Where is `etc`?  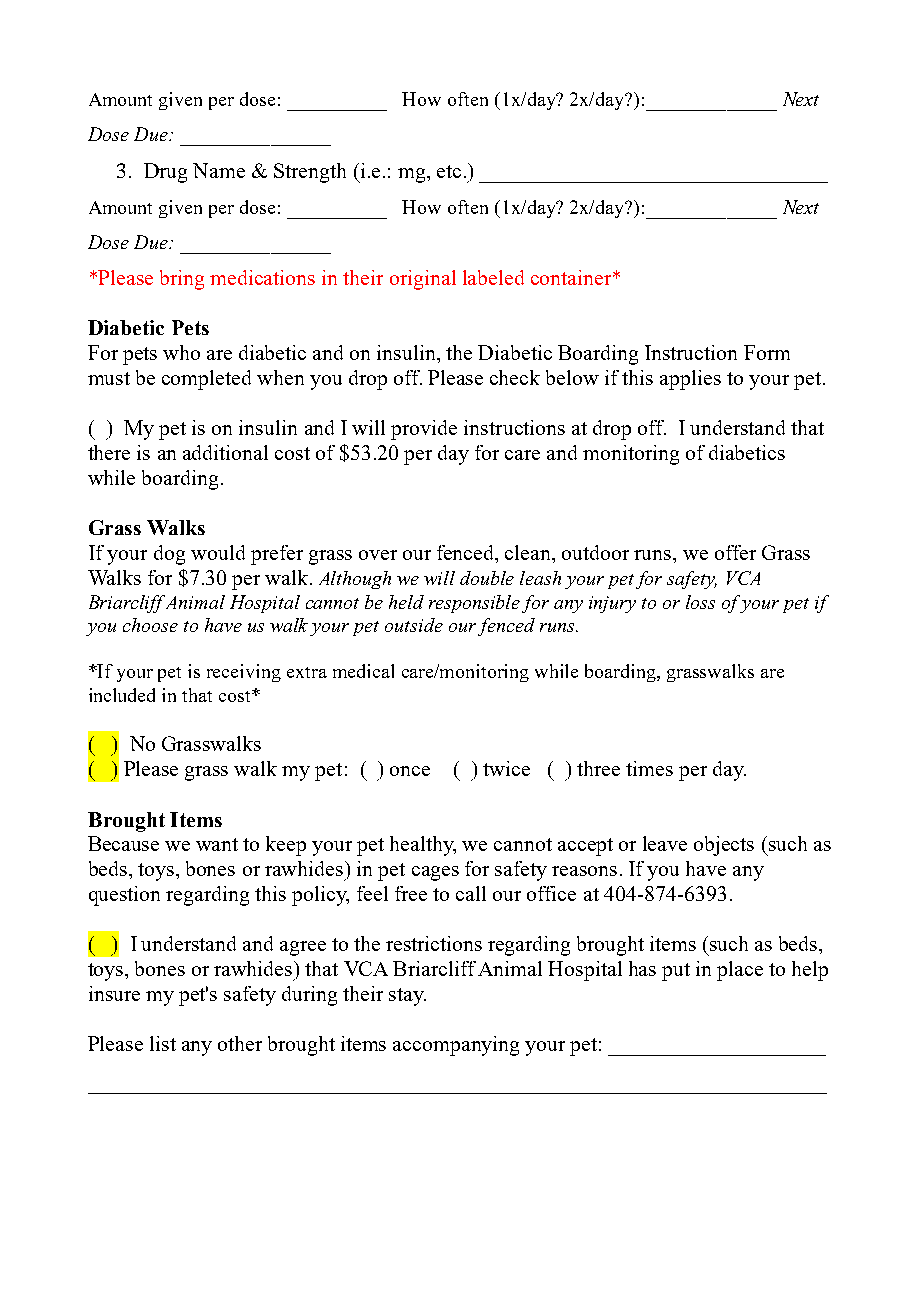
etc is located at coordinates (449, 171).
